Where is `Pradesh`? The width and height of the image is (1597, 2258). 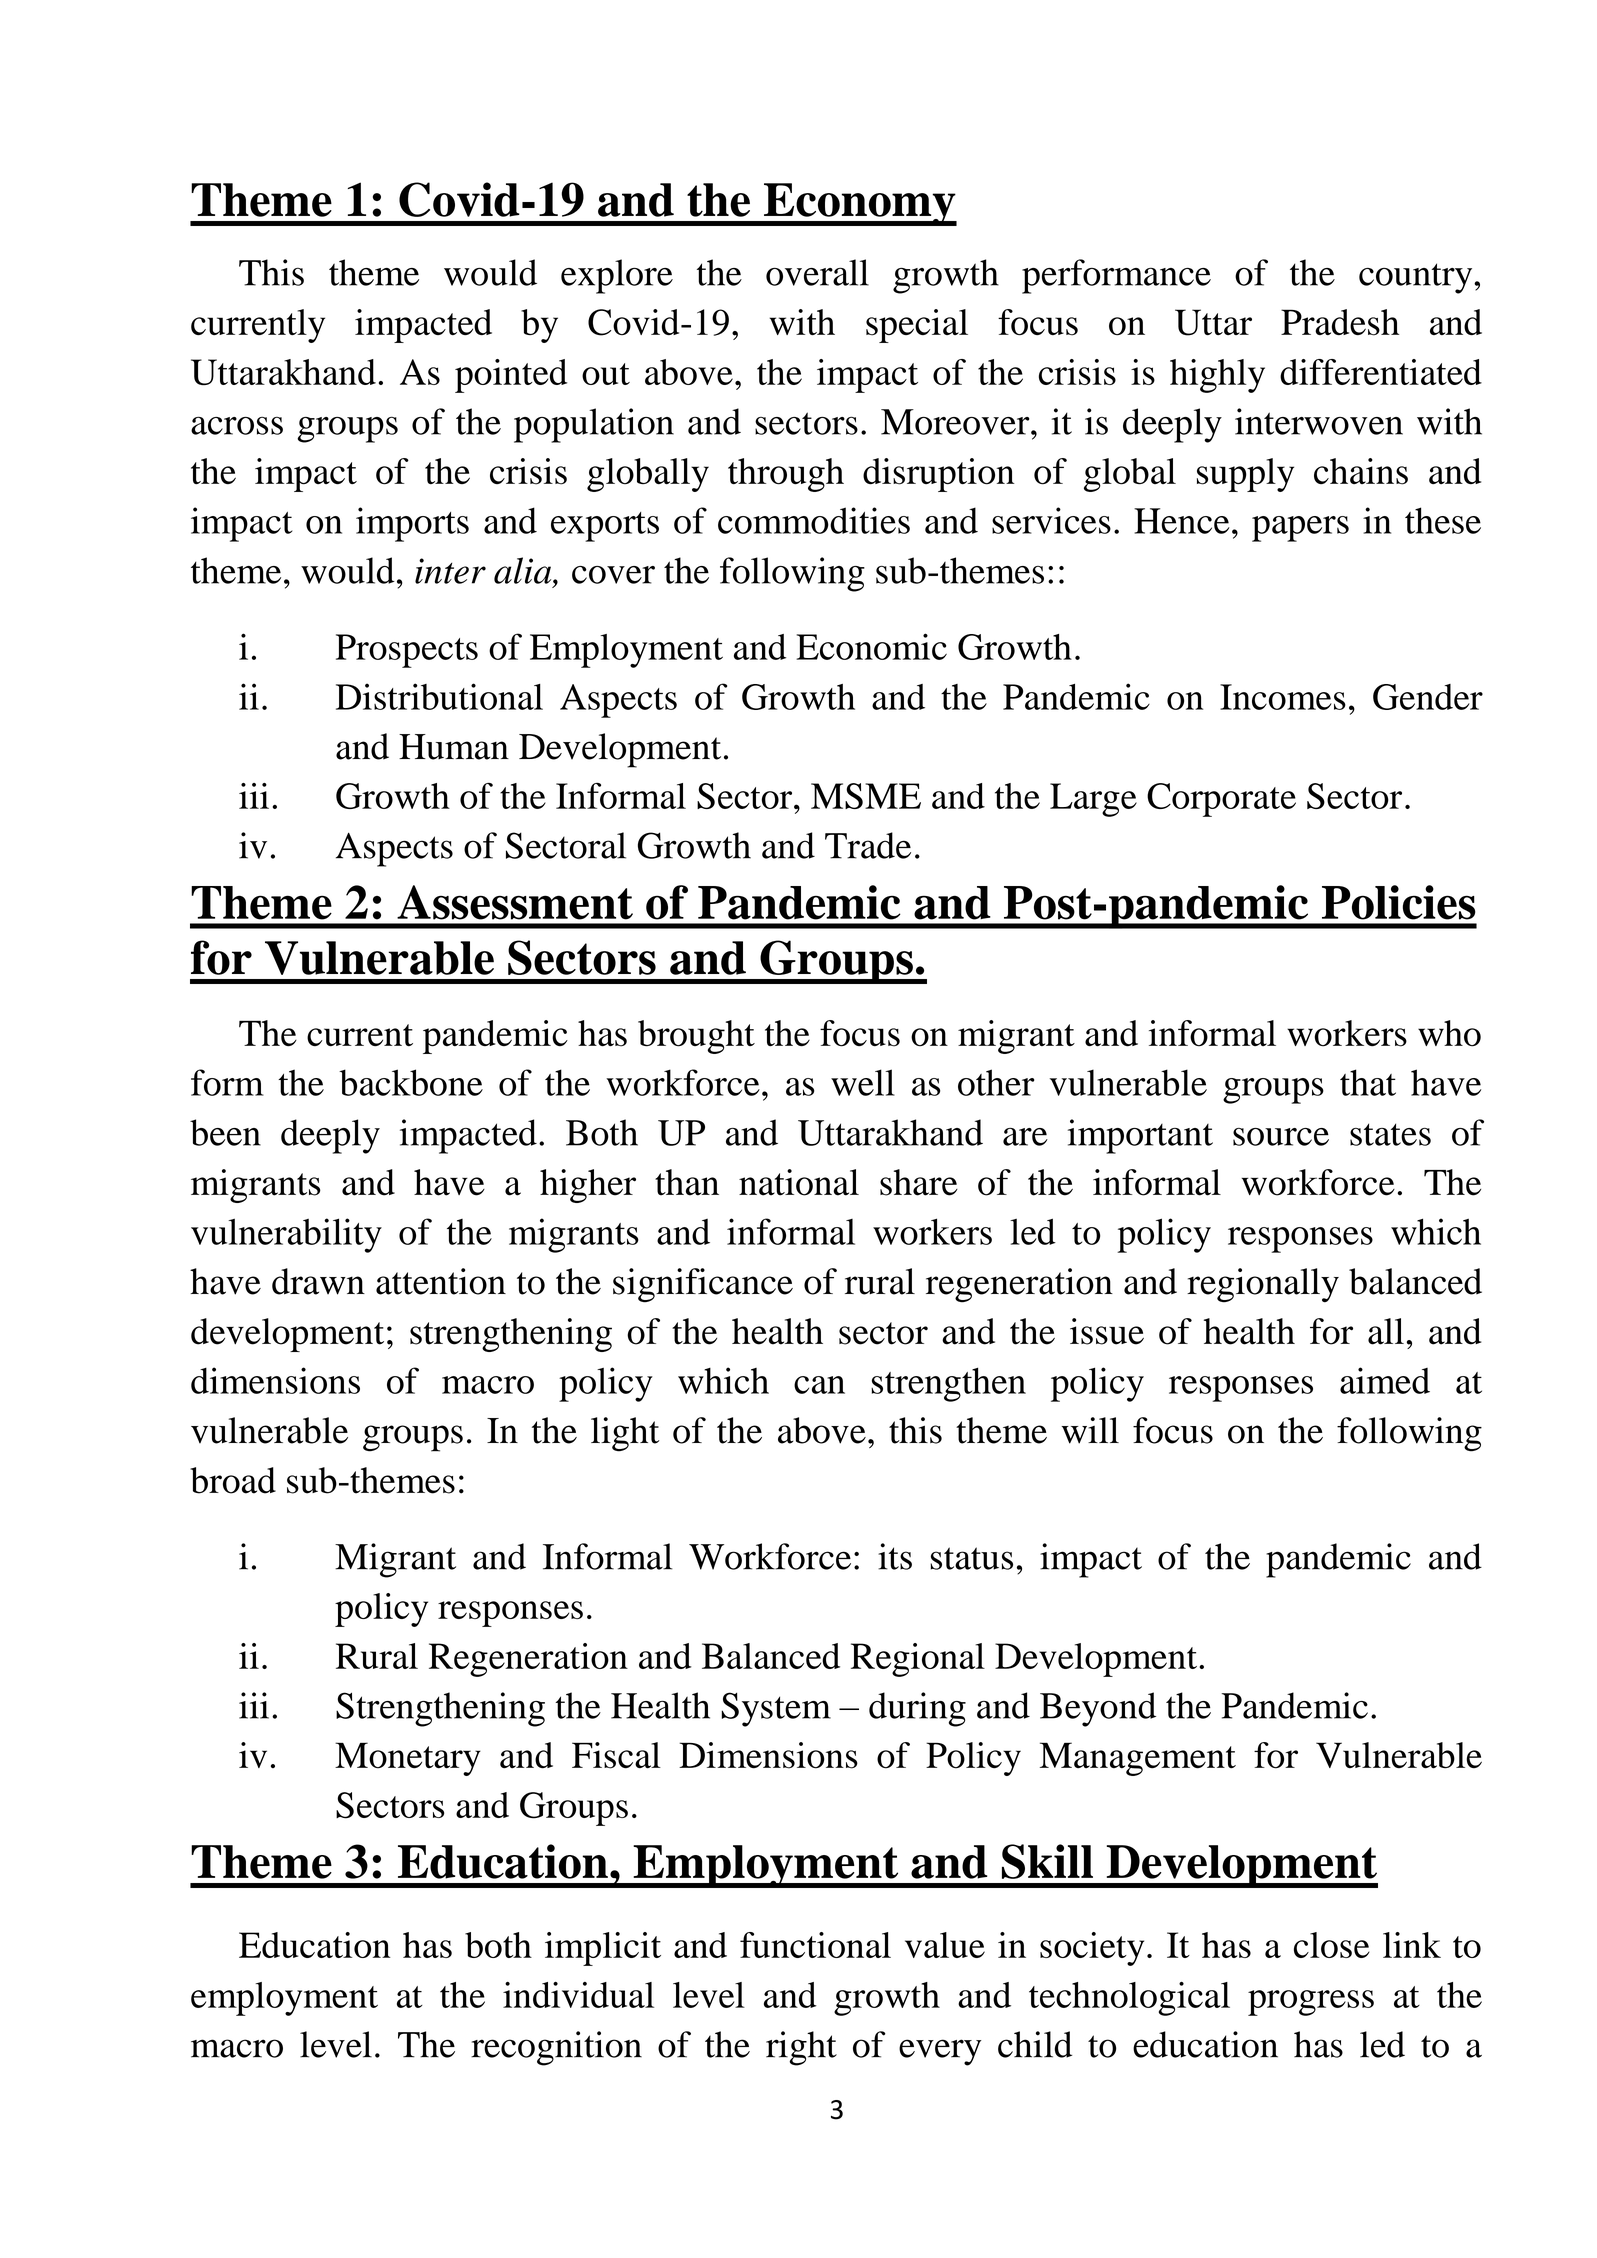
Pradesh is located at coordinates (1340, 322).
